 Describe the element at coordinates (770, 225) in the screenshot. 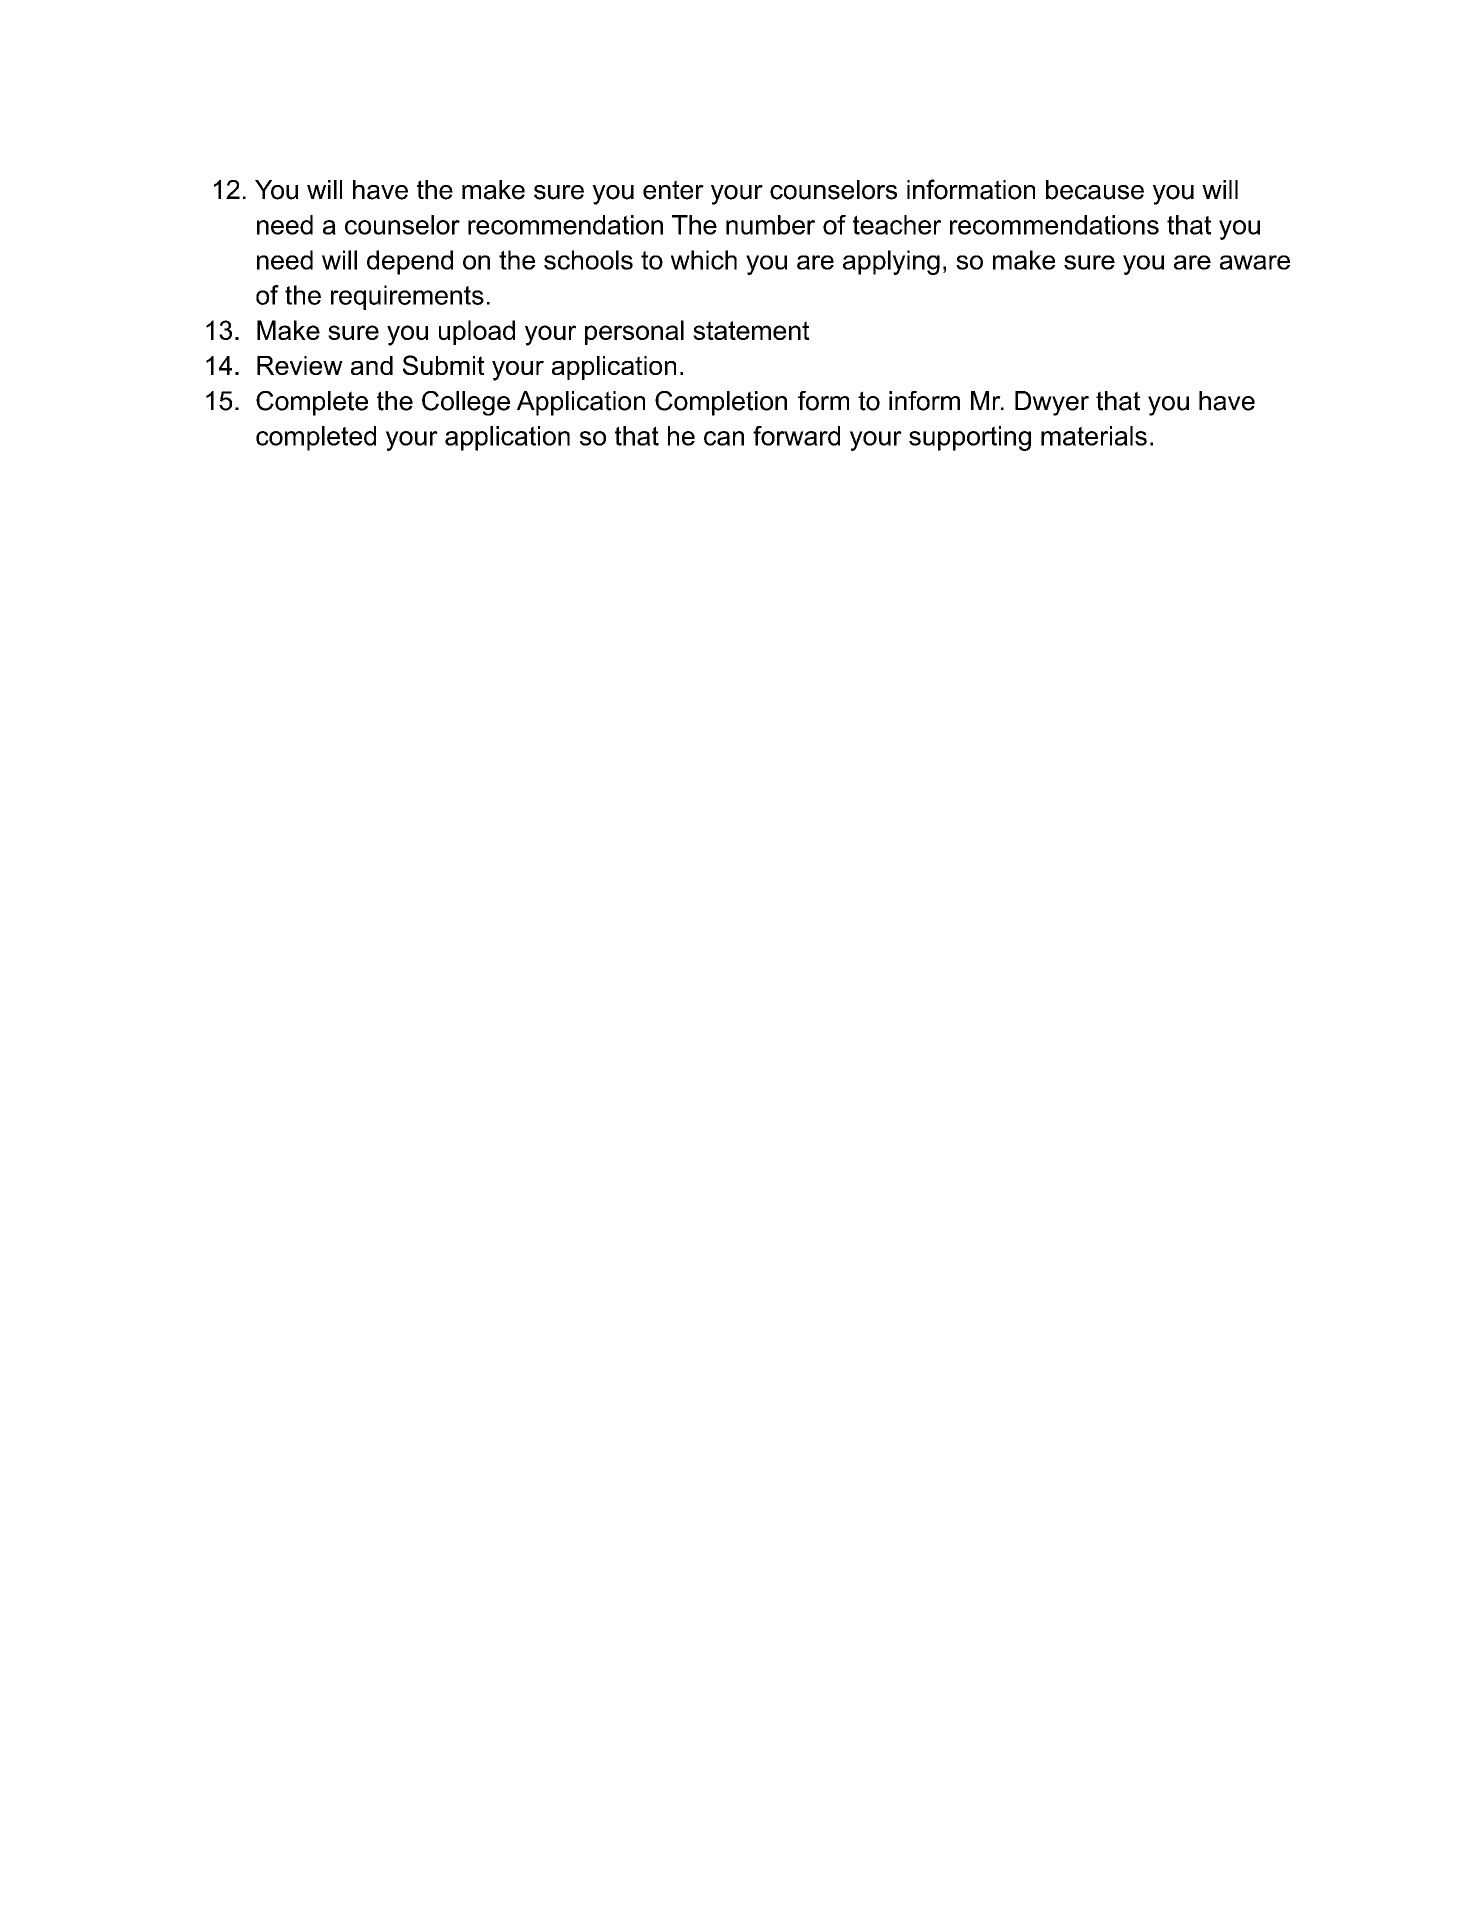

I see `number` at that location.
